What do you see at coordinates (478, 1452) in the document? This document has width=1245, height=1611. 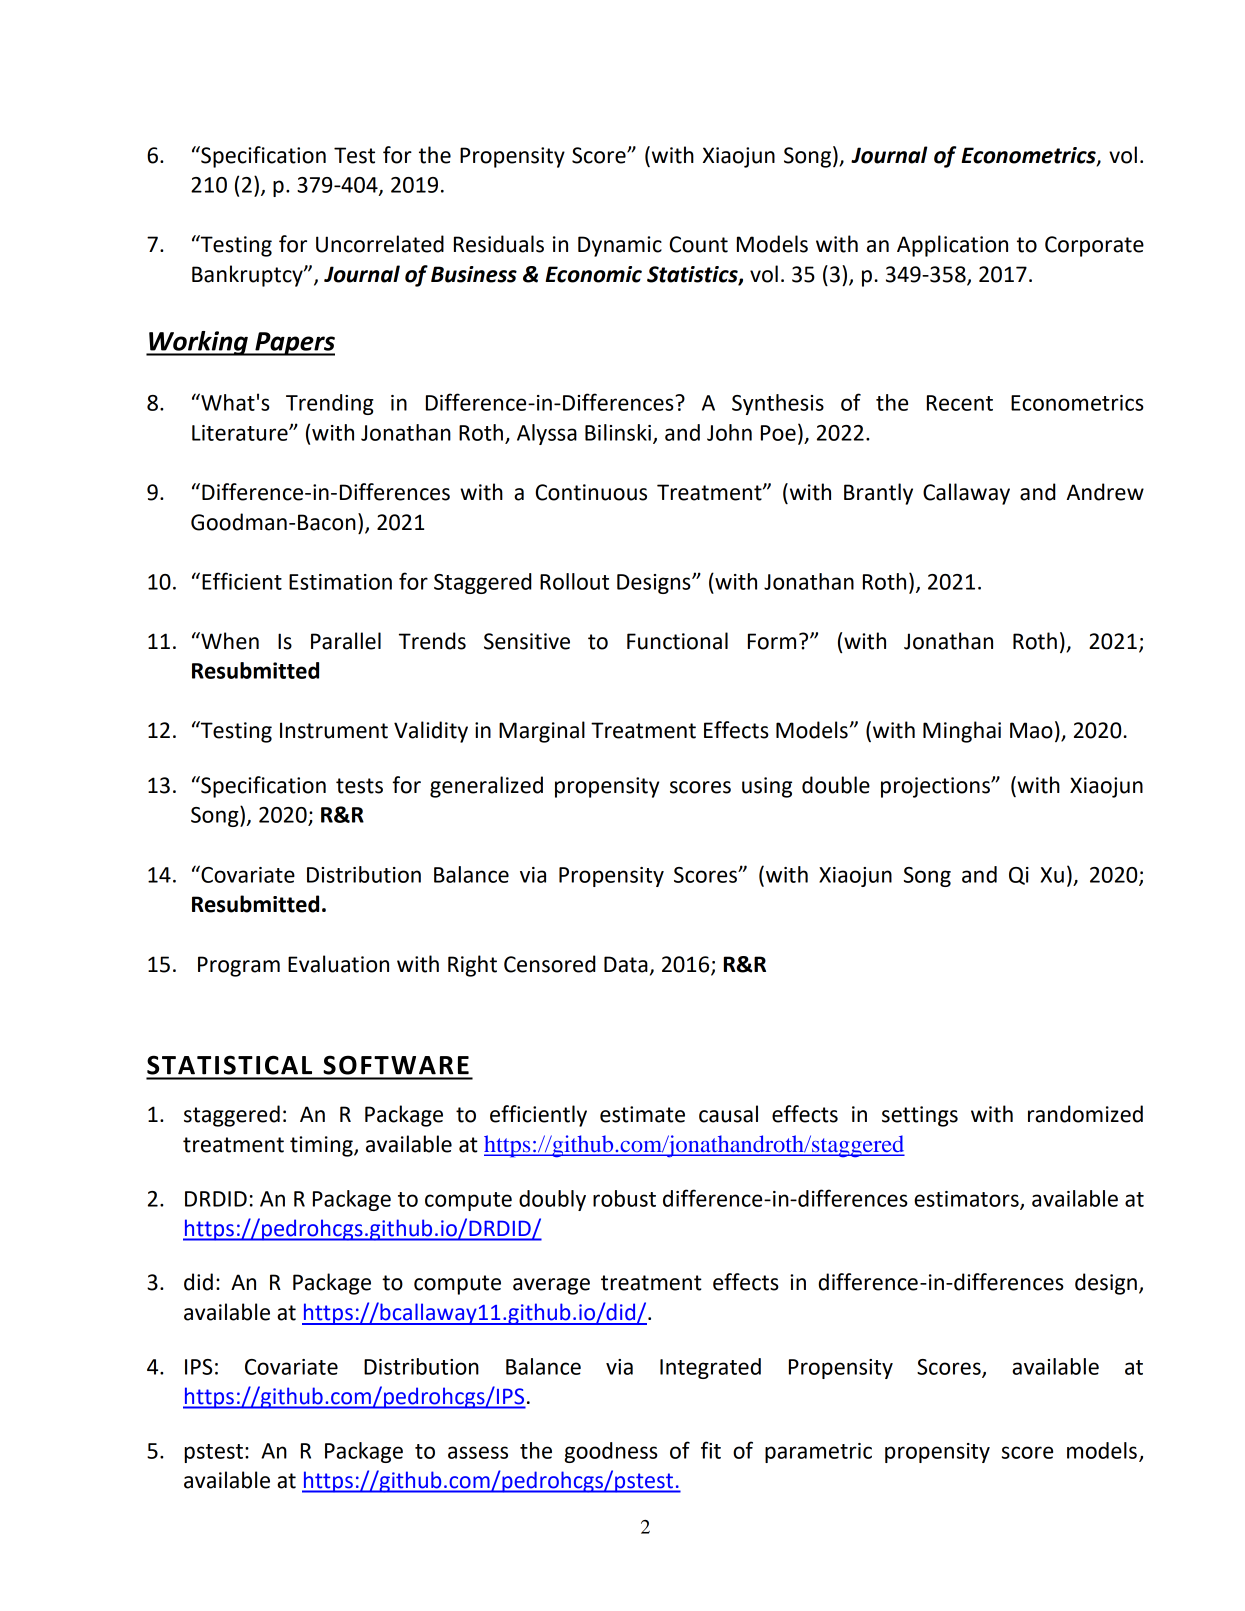 I see `assess` at bounding box center [478, 1452].
